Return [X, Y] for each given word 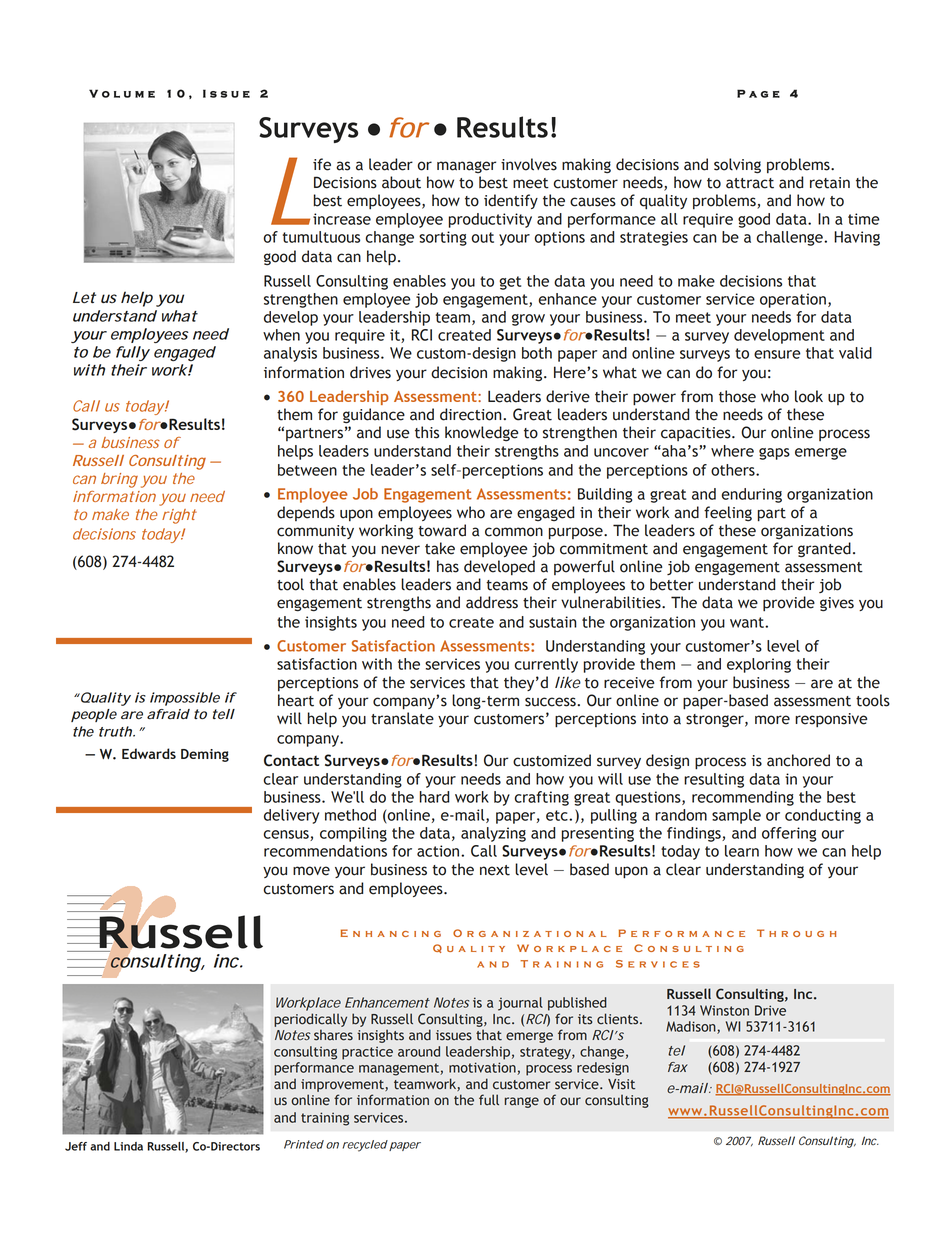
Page [758, 93]
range [522, 1102]
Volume [122, 93]
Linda [128, 1146]
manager [466, 167]
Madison [692, 1027]
